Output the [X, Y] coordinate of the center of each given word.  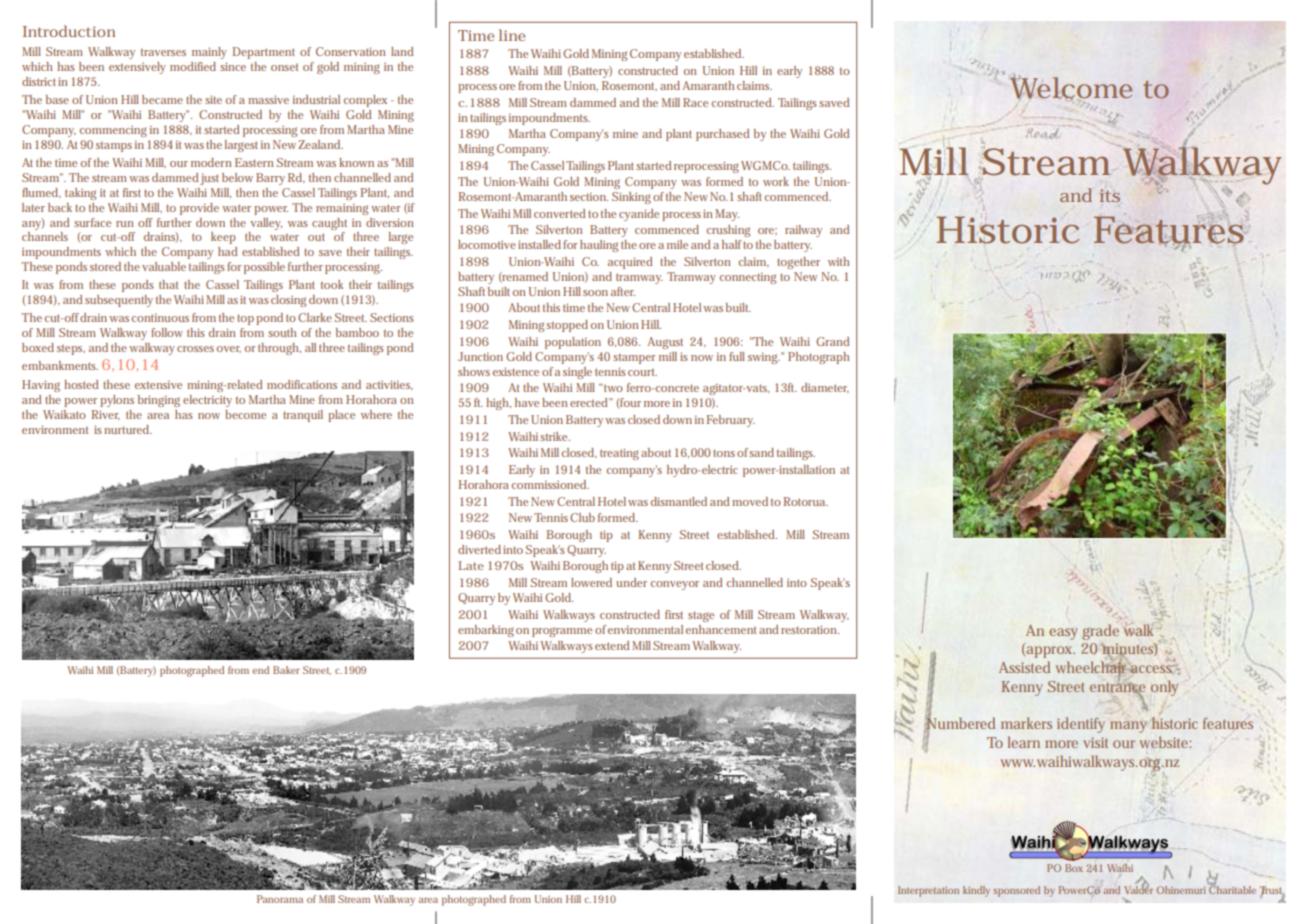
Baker [286, 670]
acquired [630, 263]
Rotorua [805, 501]
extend [612, 645]
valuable [164, 266]
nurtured [128, 429]
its [1109, 195]
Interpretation [928, 891]
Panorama [280, 899]
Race [695, 102]
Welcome [1071, 87]
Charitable [1232, 889]
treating [621, 454]
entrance [1117, 687]
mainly [209, 53]
